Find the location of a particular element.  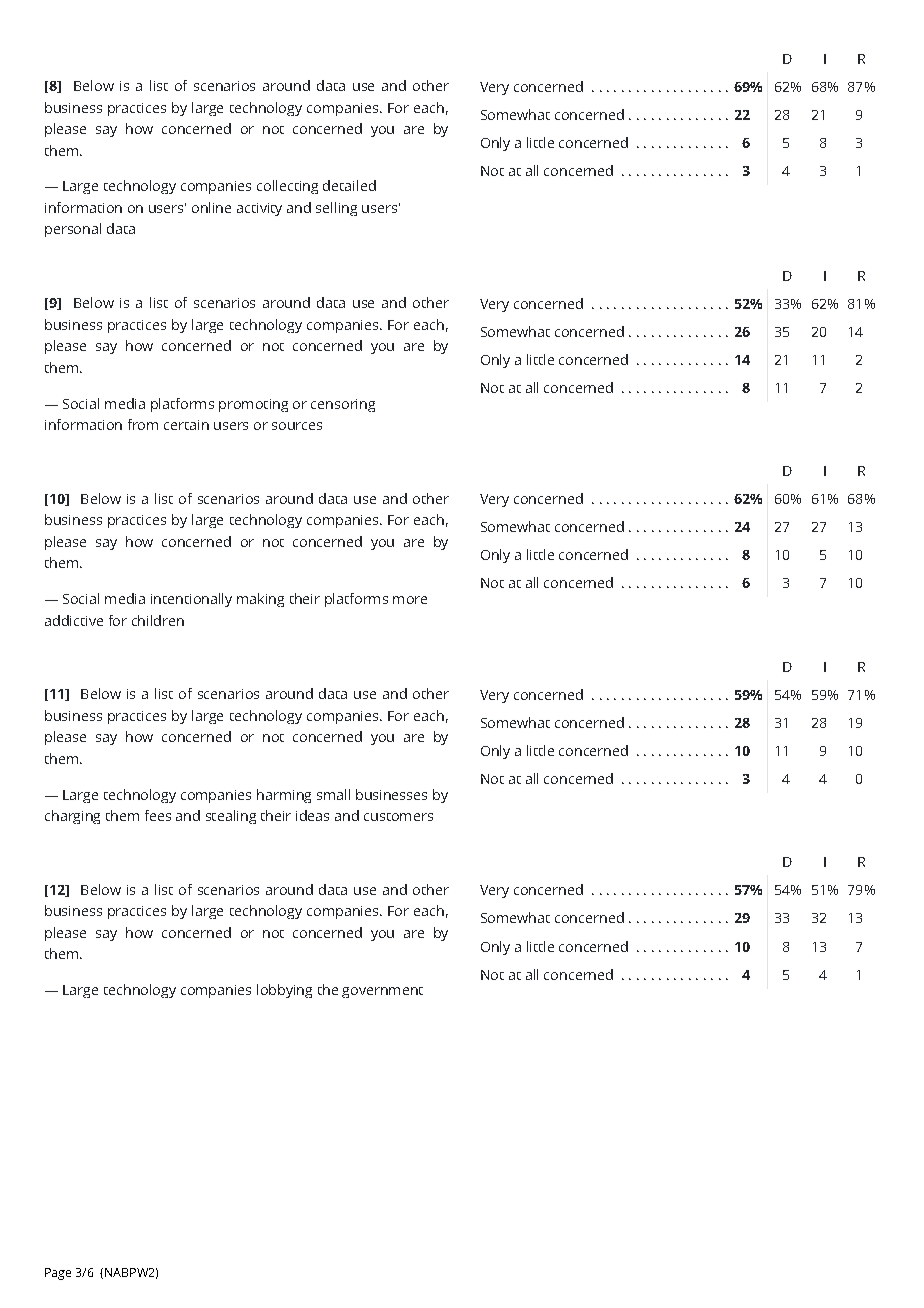

lobbying is located at coordinates (284, 991).
